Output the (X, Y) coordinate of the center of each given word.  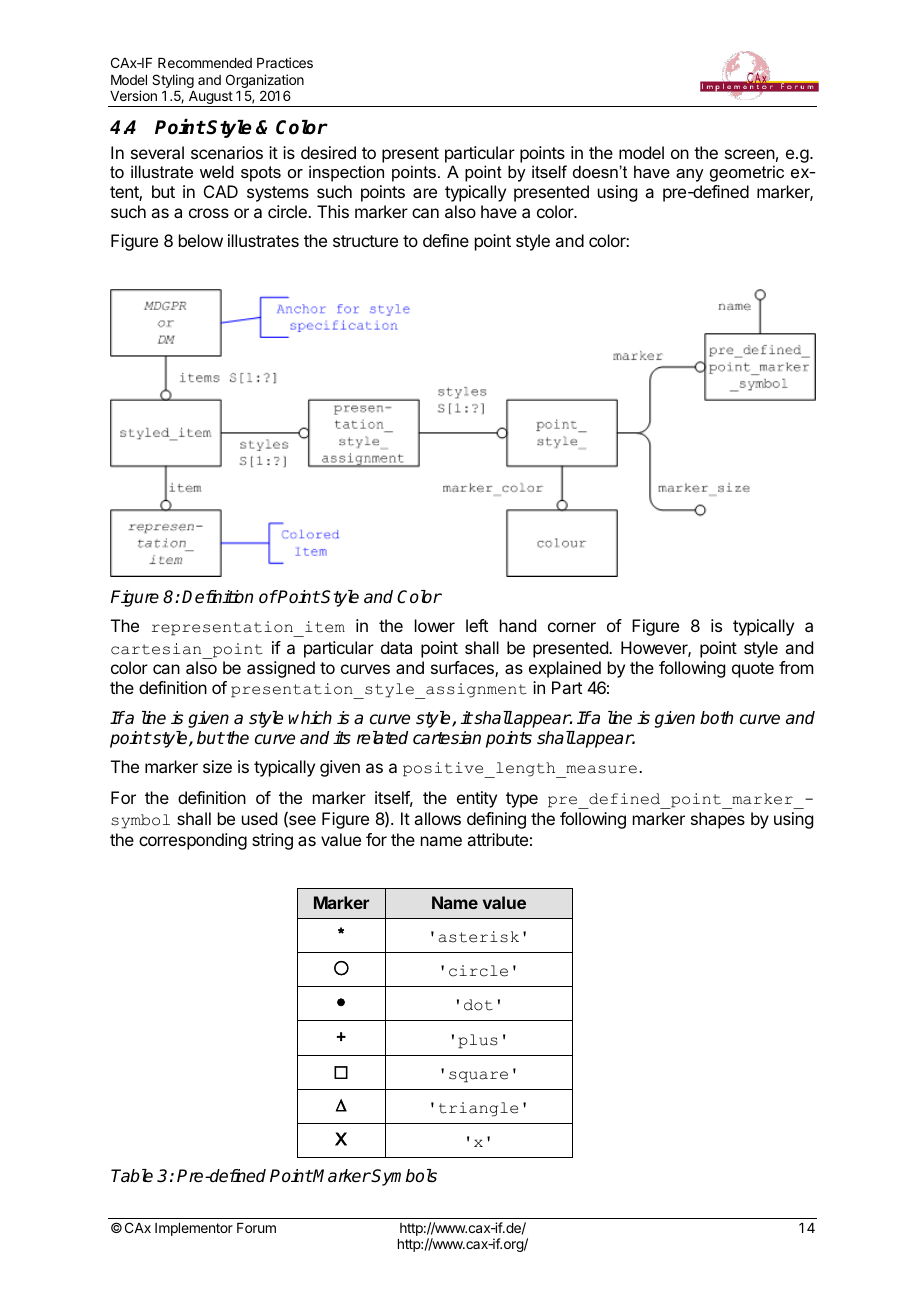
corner (572, 627)
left (477, 625)
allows (437, 818)
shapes (718, 820)
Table (132, 1176)
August (210, 99)
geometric (747, 173)
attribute (497, 839)
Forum (256, 1228)
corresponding (193, 841)
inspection (346, 173)
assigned (281, 669)
